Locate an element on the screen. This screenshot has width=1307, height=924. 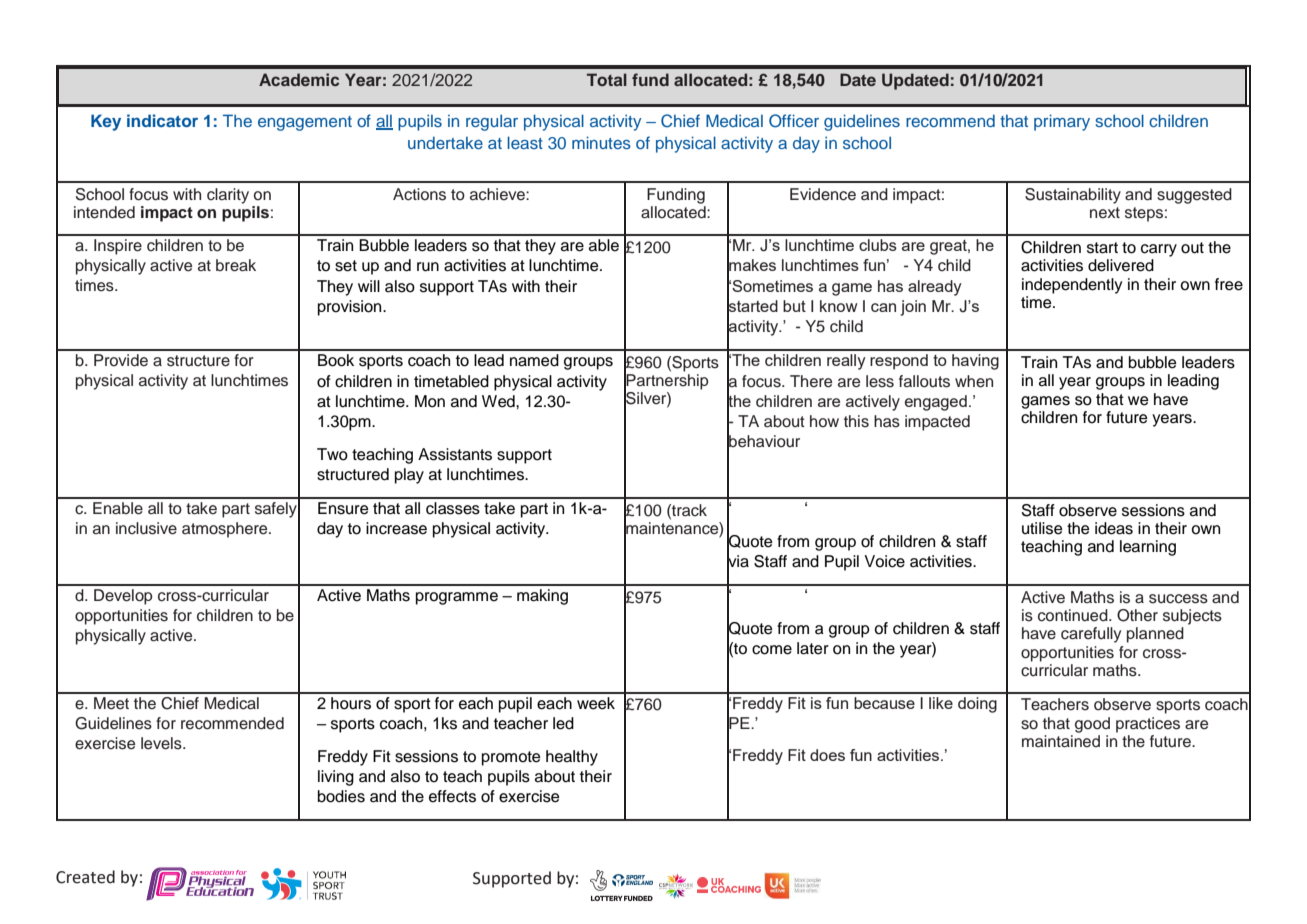
continued is located at coordinates (1074, 615).
